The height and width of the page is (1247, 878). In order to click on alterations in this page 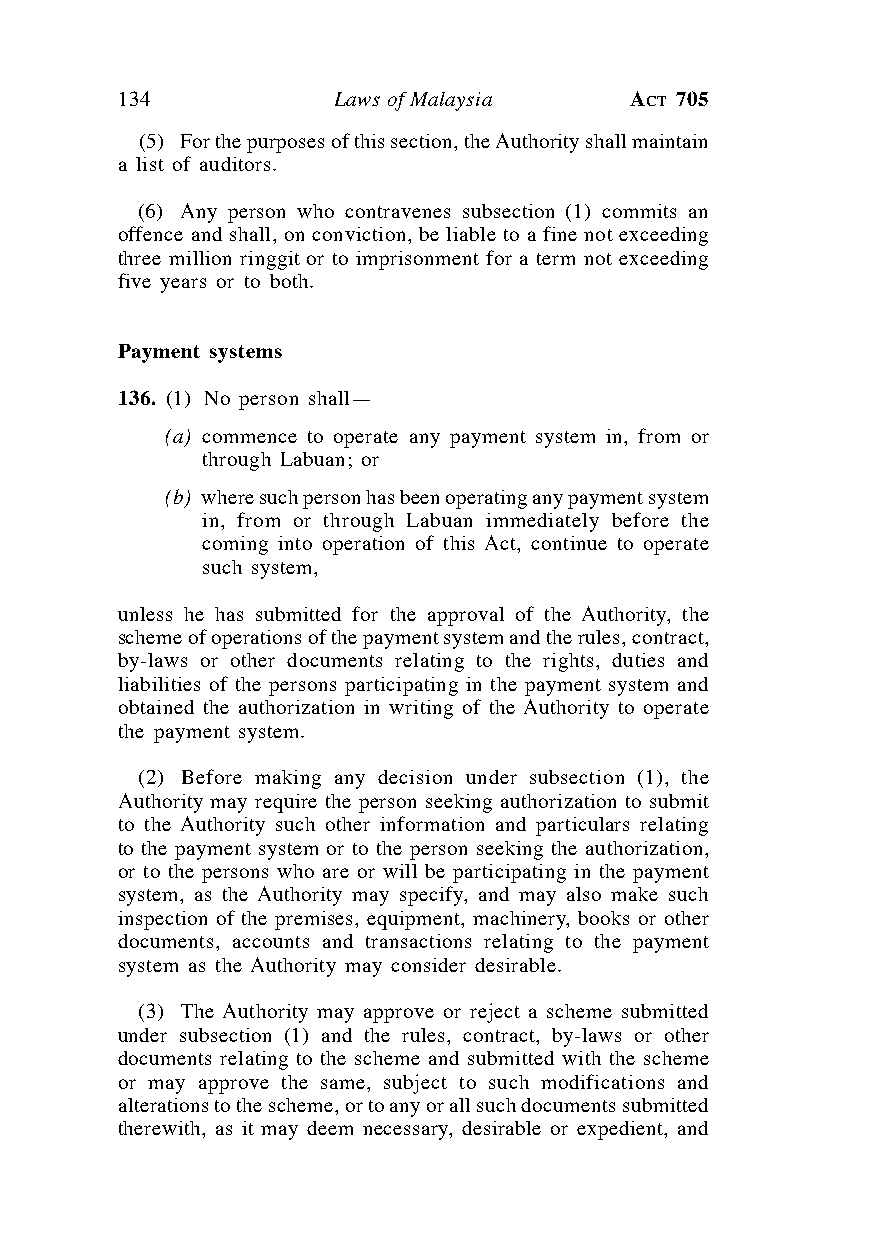, I will do `click(163, 1105)`.
